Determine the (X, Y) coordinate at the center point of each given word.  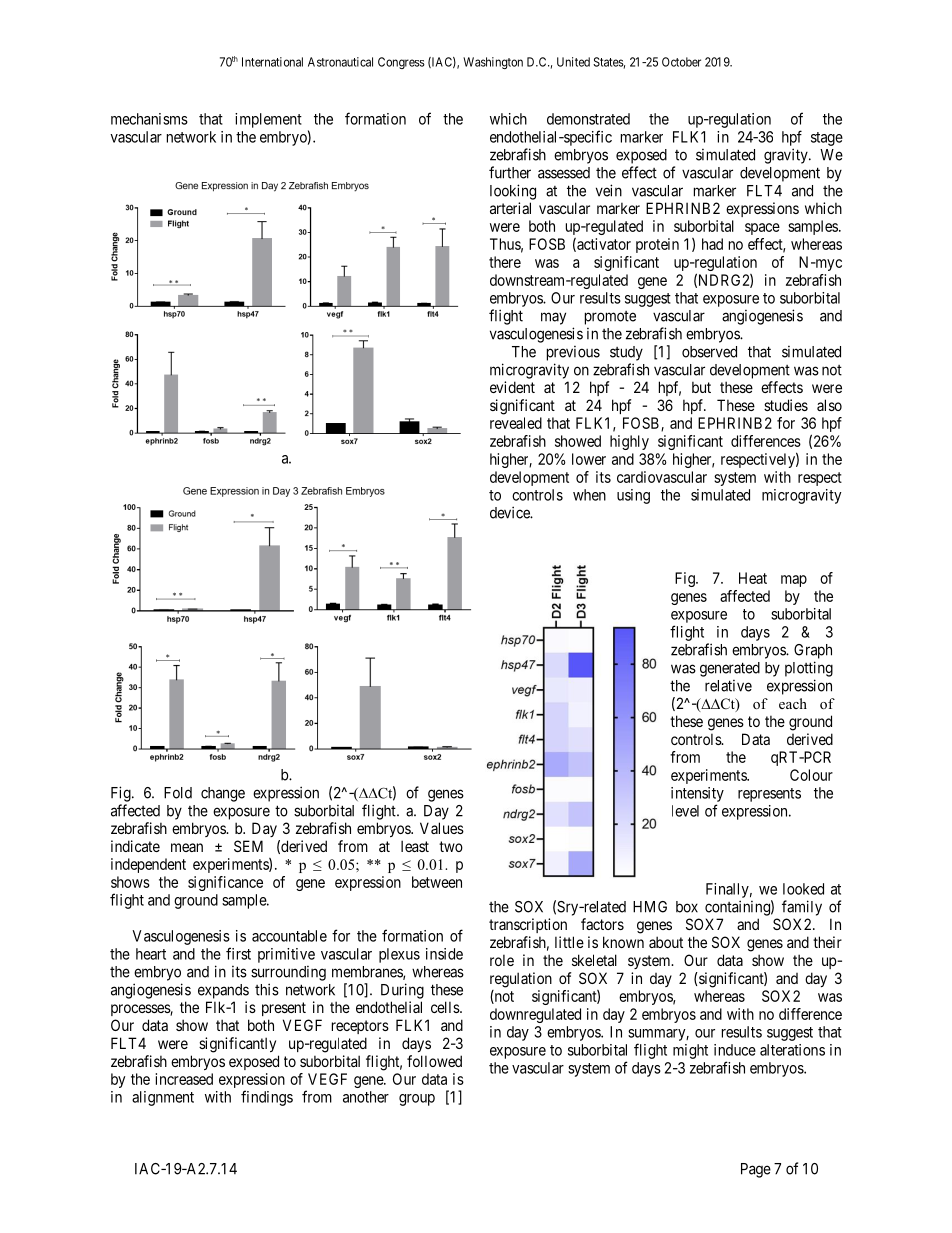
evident (512, 387)
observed (709, 352)
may (553, 318)
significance (225, 883)
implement (268, 120)
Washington (493, 63)
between (437, 882)
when (589, 495)
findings (267, 1098)
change (223, 794)
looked (803, 889)
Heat (753, 578)
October (681, 62)
